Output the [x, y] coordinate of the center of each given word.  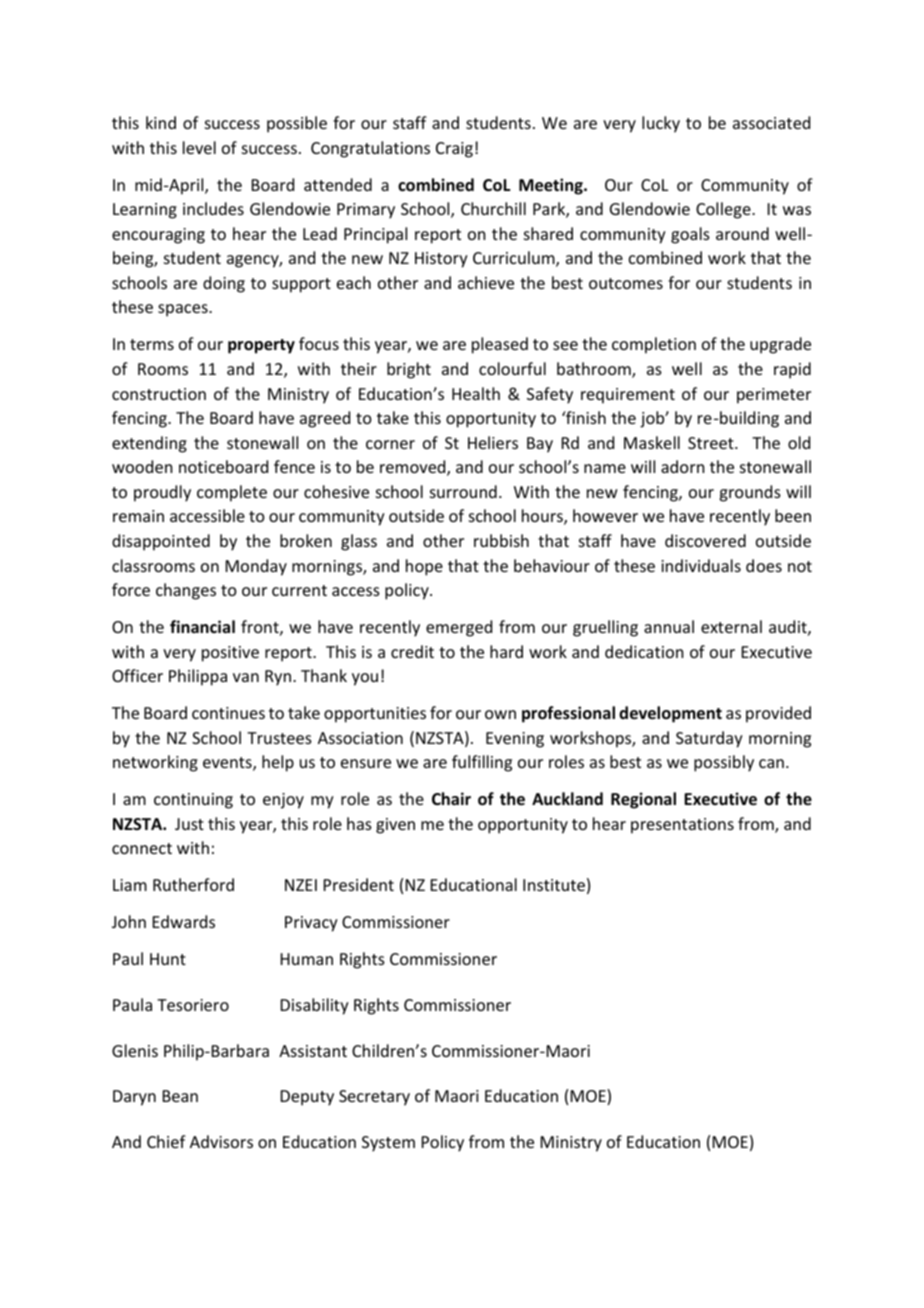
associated [771, 122]
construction [159, 394]
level [199, 147]
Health [476, 393]
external [731, 626]
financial [202, 626]
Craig [454, 150]
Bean [180, 1096]
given [395, 826]
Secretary [374, 1098]
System [388, 1144]
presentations [682, 826]
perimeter [774, 396]
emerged [459, 628]
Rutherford [193, 884]
